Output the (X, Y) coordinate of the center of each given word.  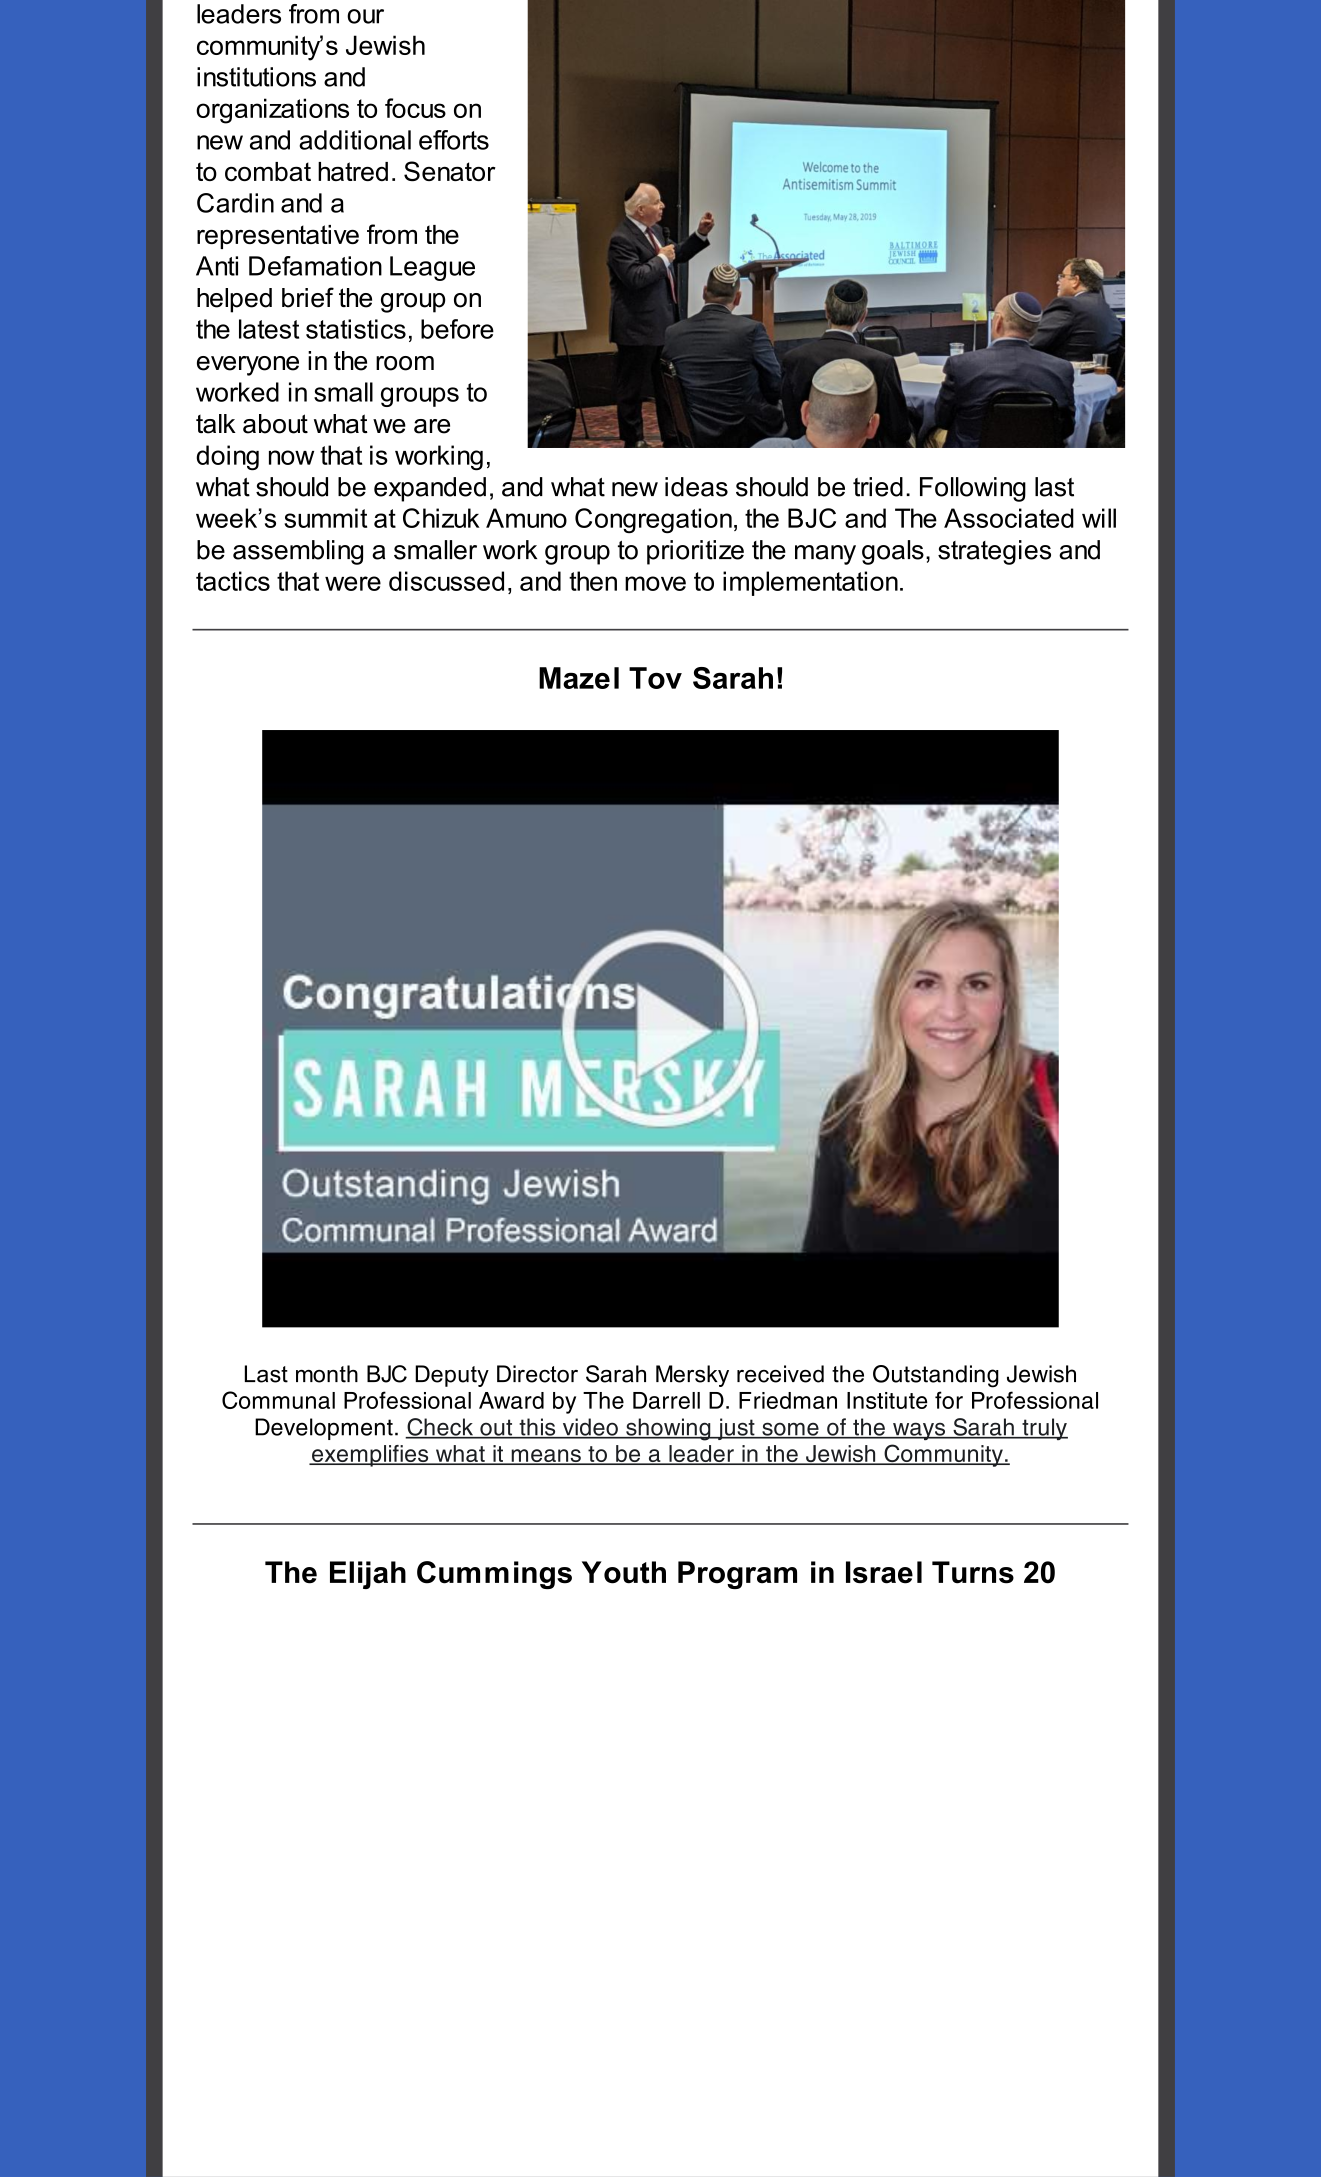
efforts (454, 140)
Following (973, 489)
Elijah (368, 1575)
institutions (256, 77)
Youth (624, 1572)
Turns (973, 1572)
